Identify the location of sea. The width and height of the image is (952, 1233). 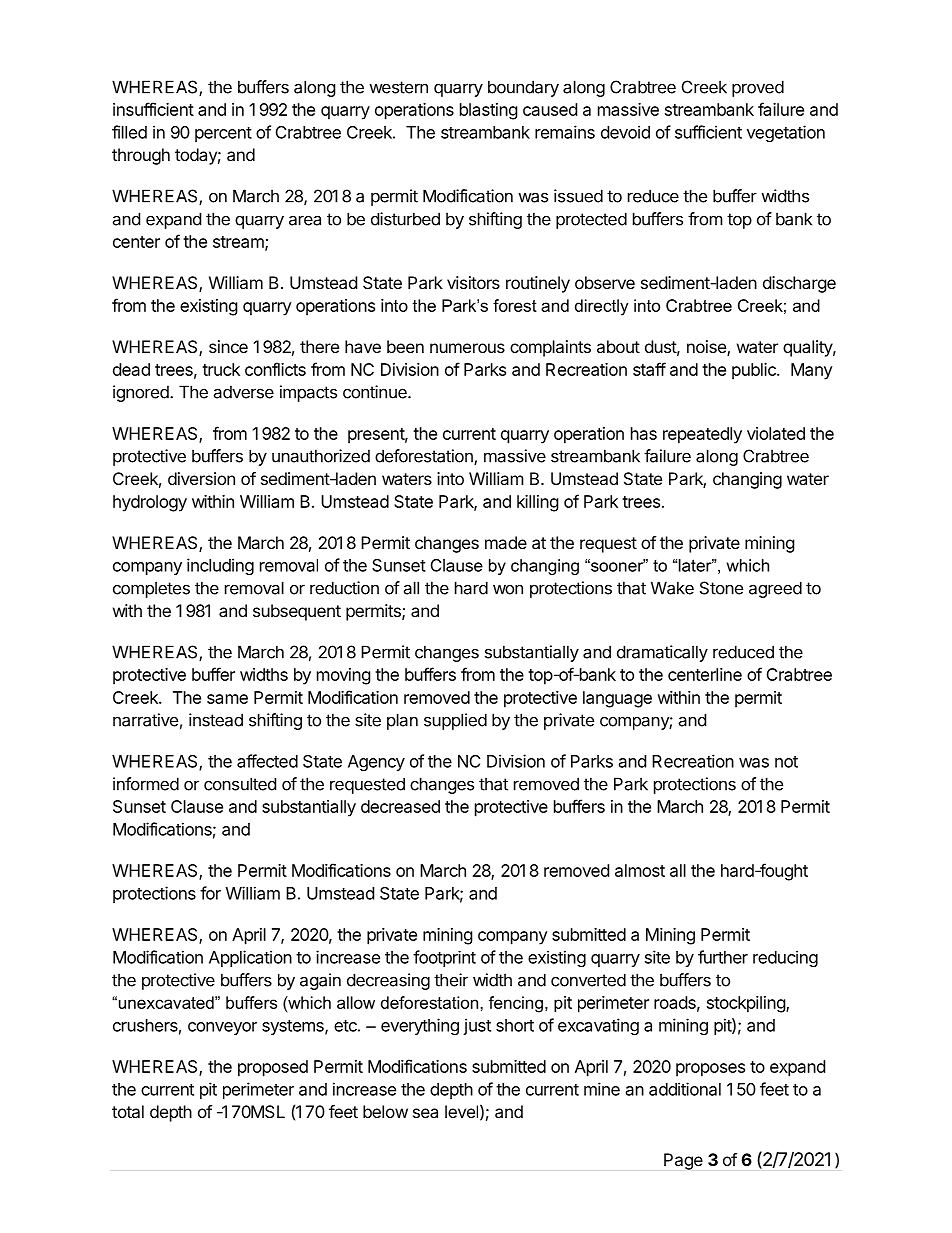
(425, 1113).
